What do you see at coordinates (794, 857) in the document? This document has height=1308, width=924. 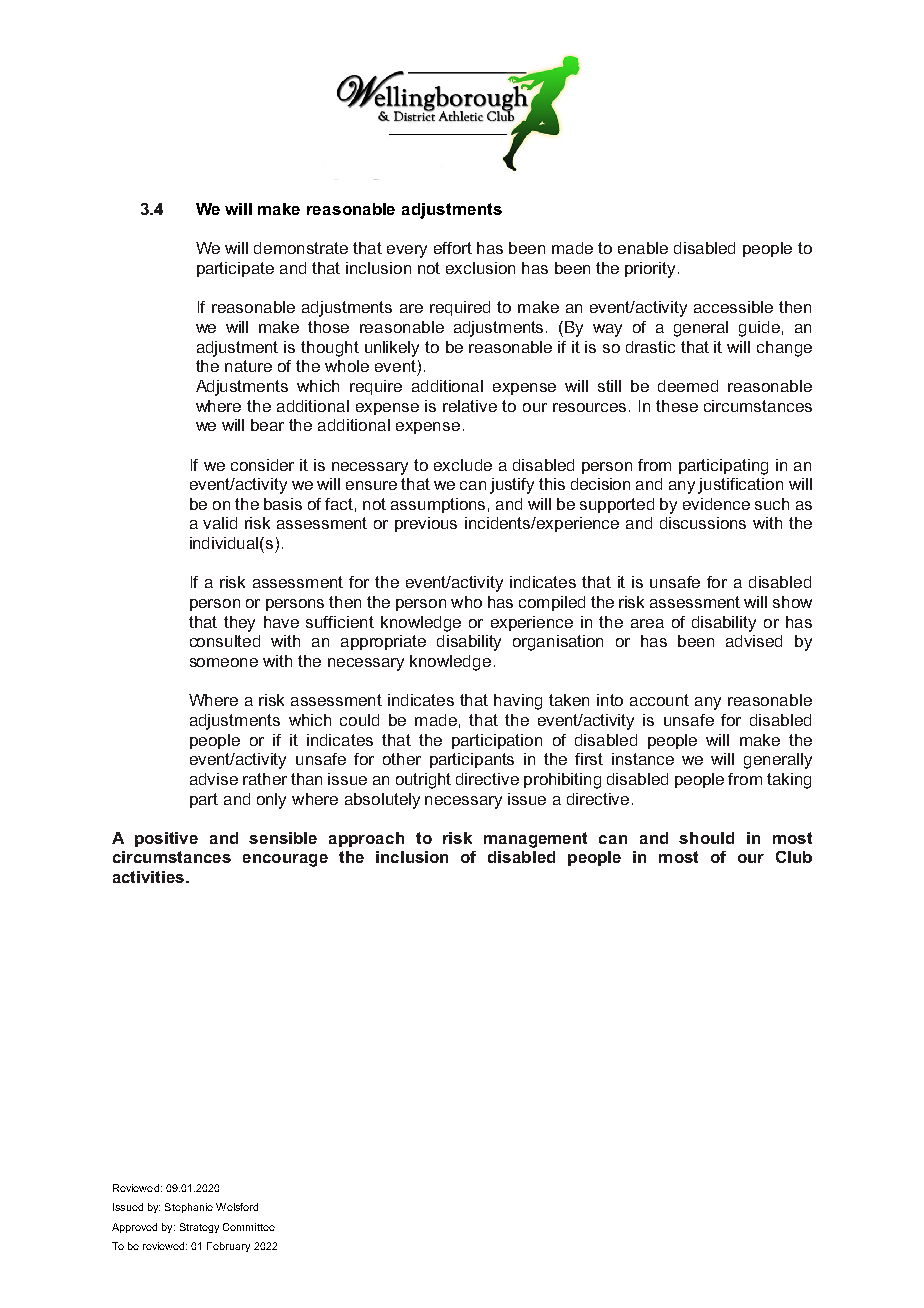 I see `Club` at bounding box center [794, 857].
